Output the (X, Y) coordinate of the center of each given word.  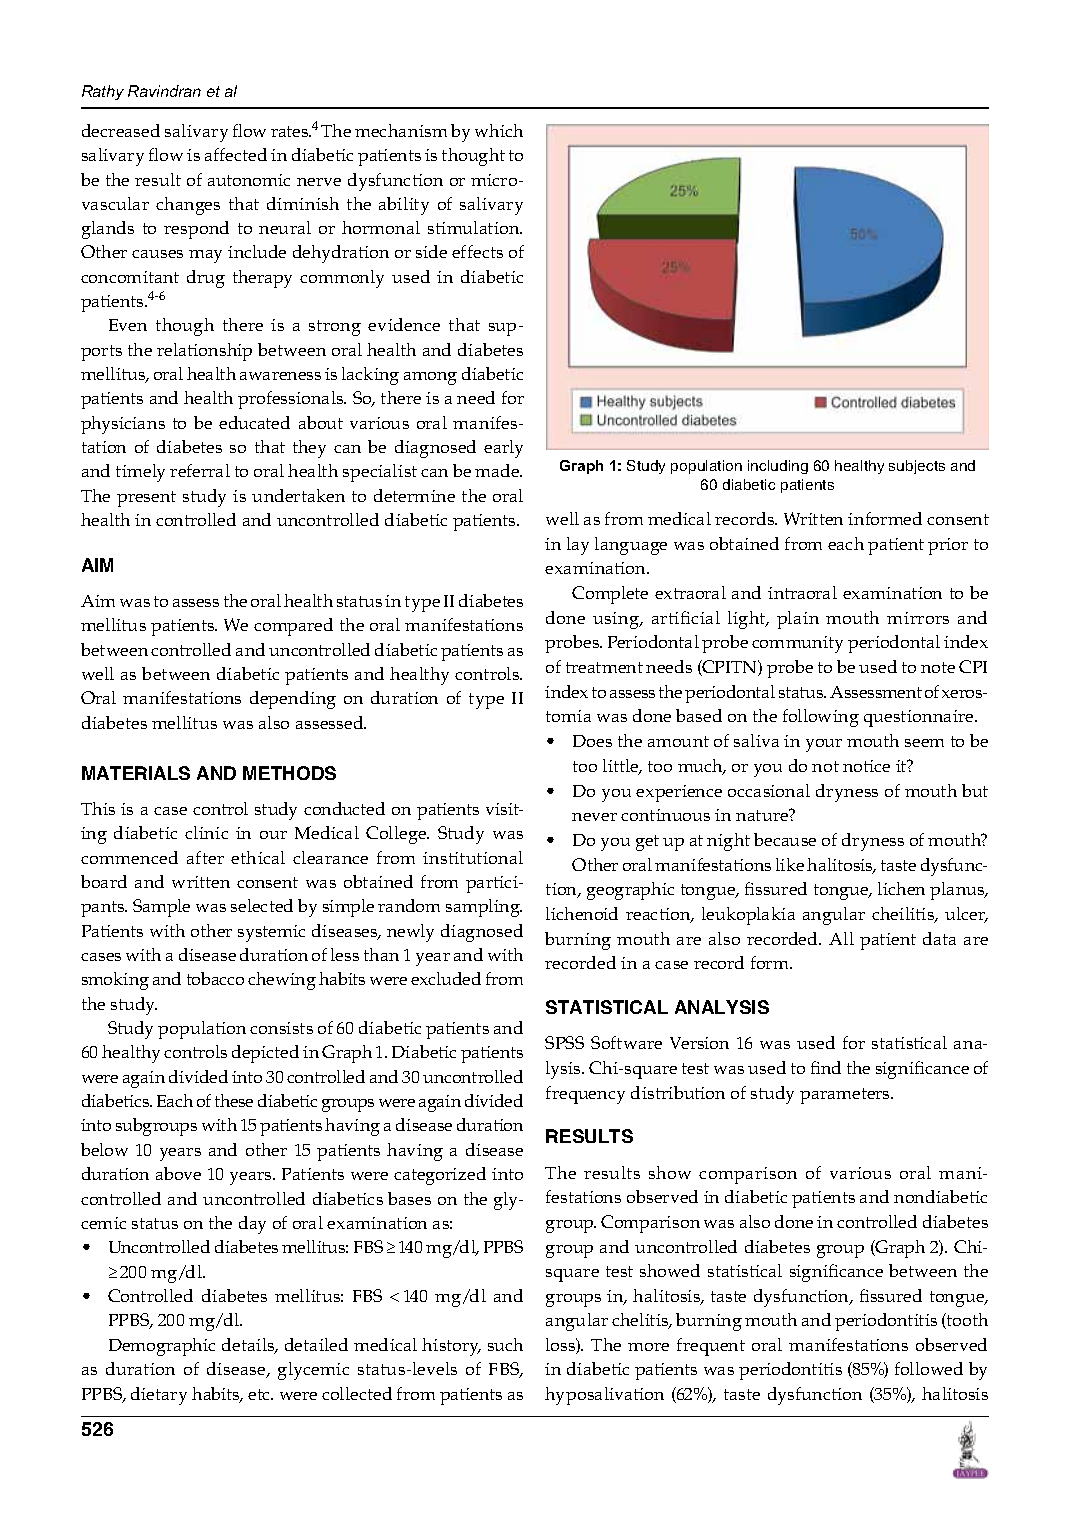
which (499, 130)
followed (929, 1368)
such (505, 1344)
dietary (159, 1396)
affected (236, 154)
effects (477, 251)
